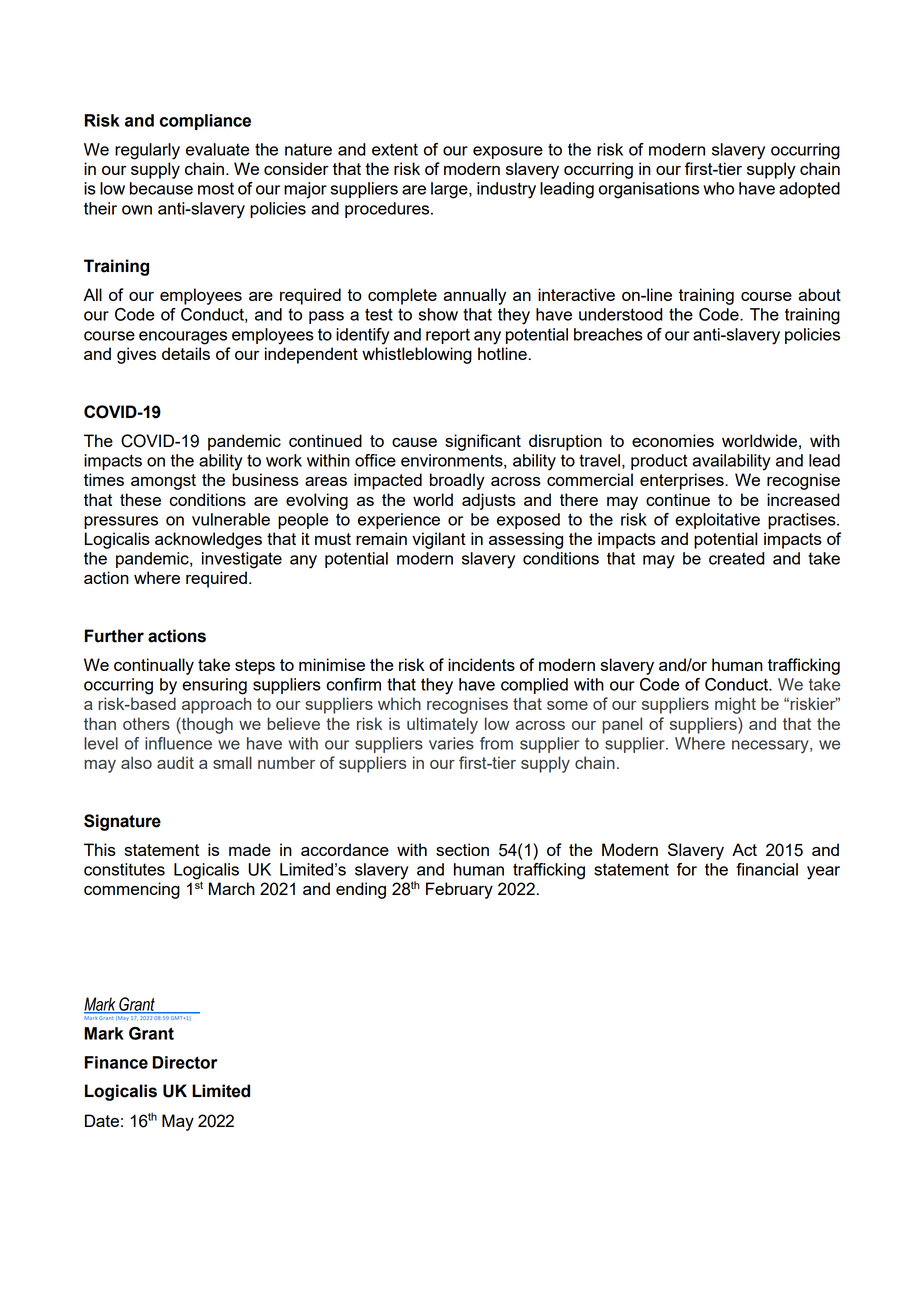 Image resolution: width=924 pixels, height=1307 pixels. What do you see at coordinates (242, 560) in the image?
I see `investigate` at bounding box center [242, 560].
